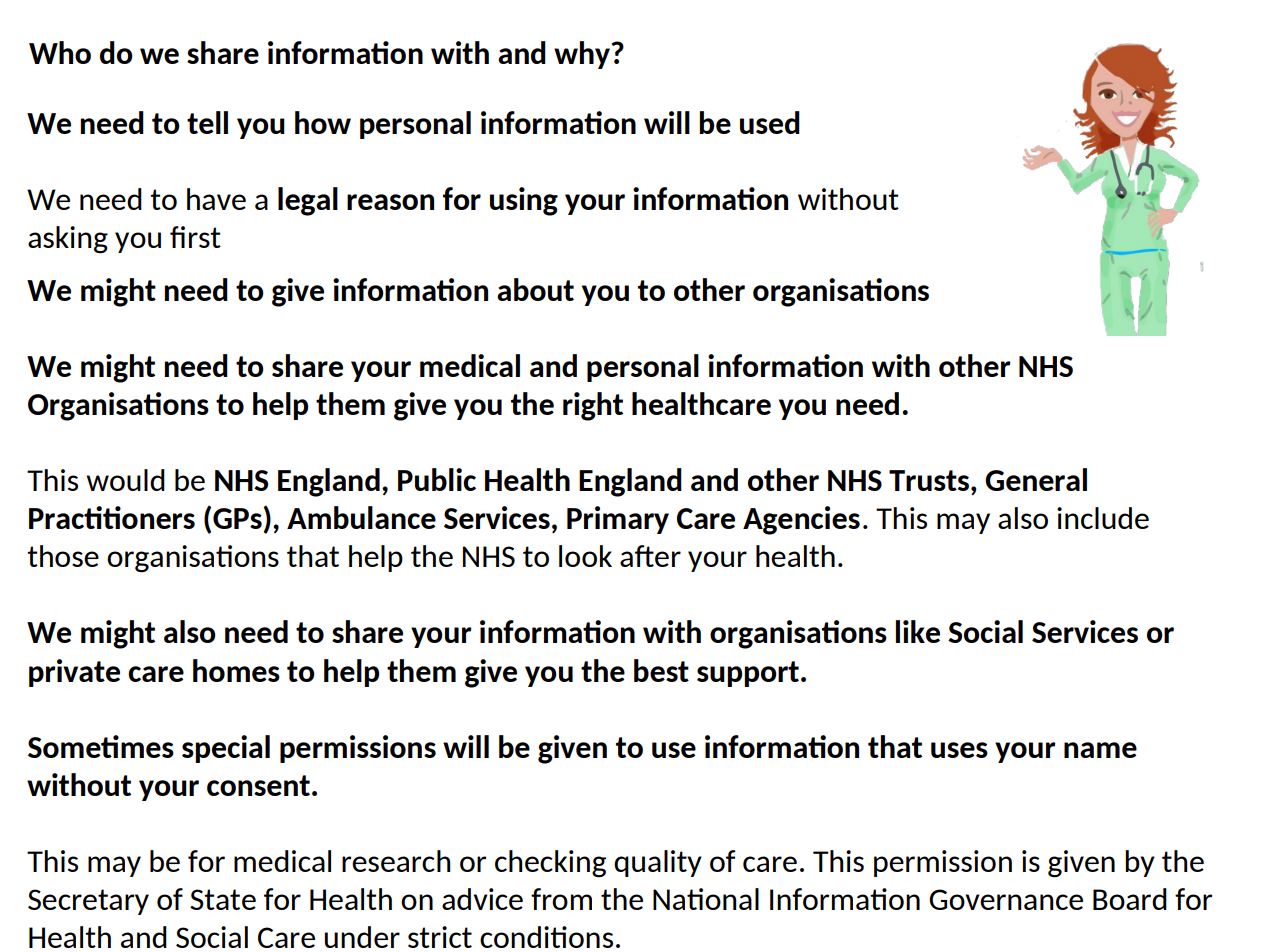 The image size is (1270, 952). What do you see at coordinates (207, 122) in the screenshot?
I see `tell` at bounding box center [207, 122].
